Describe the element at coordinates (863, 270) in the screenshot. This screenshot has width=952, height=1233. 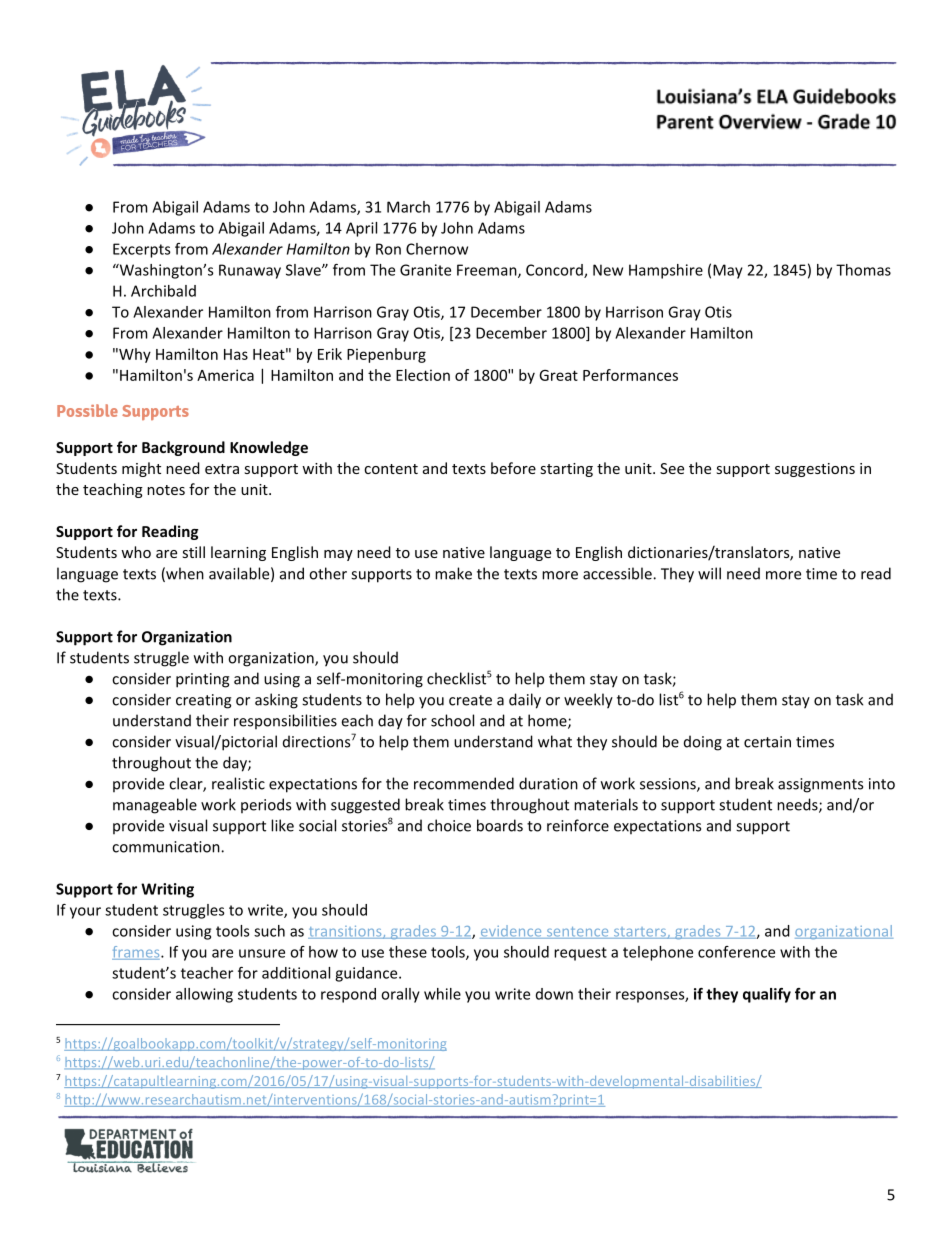
I see `Thomas` at that location.
